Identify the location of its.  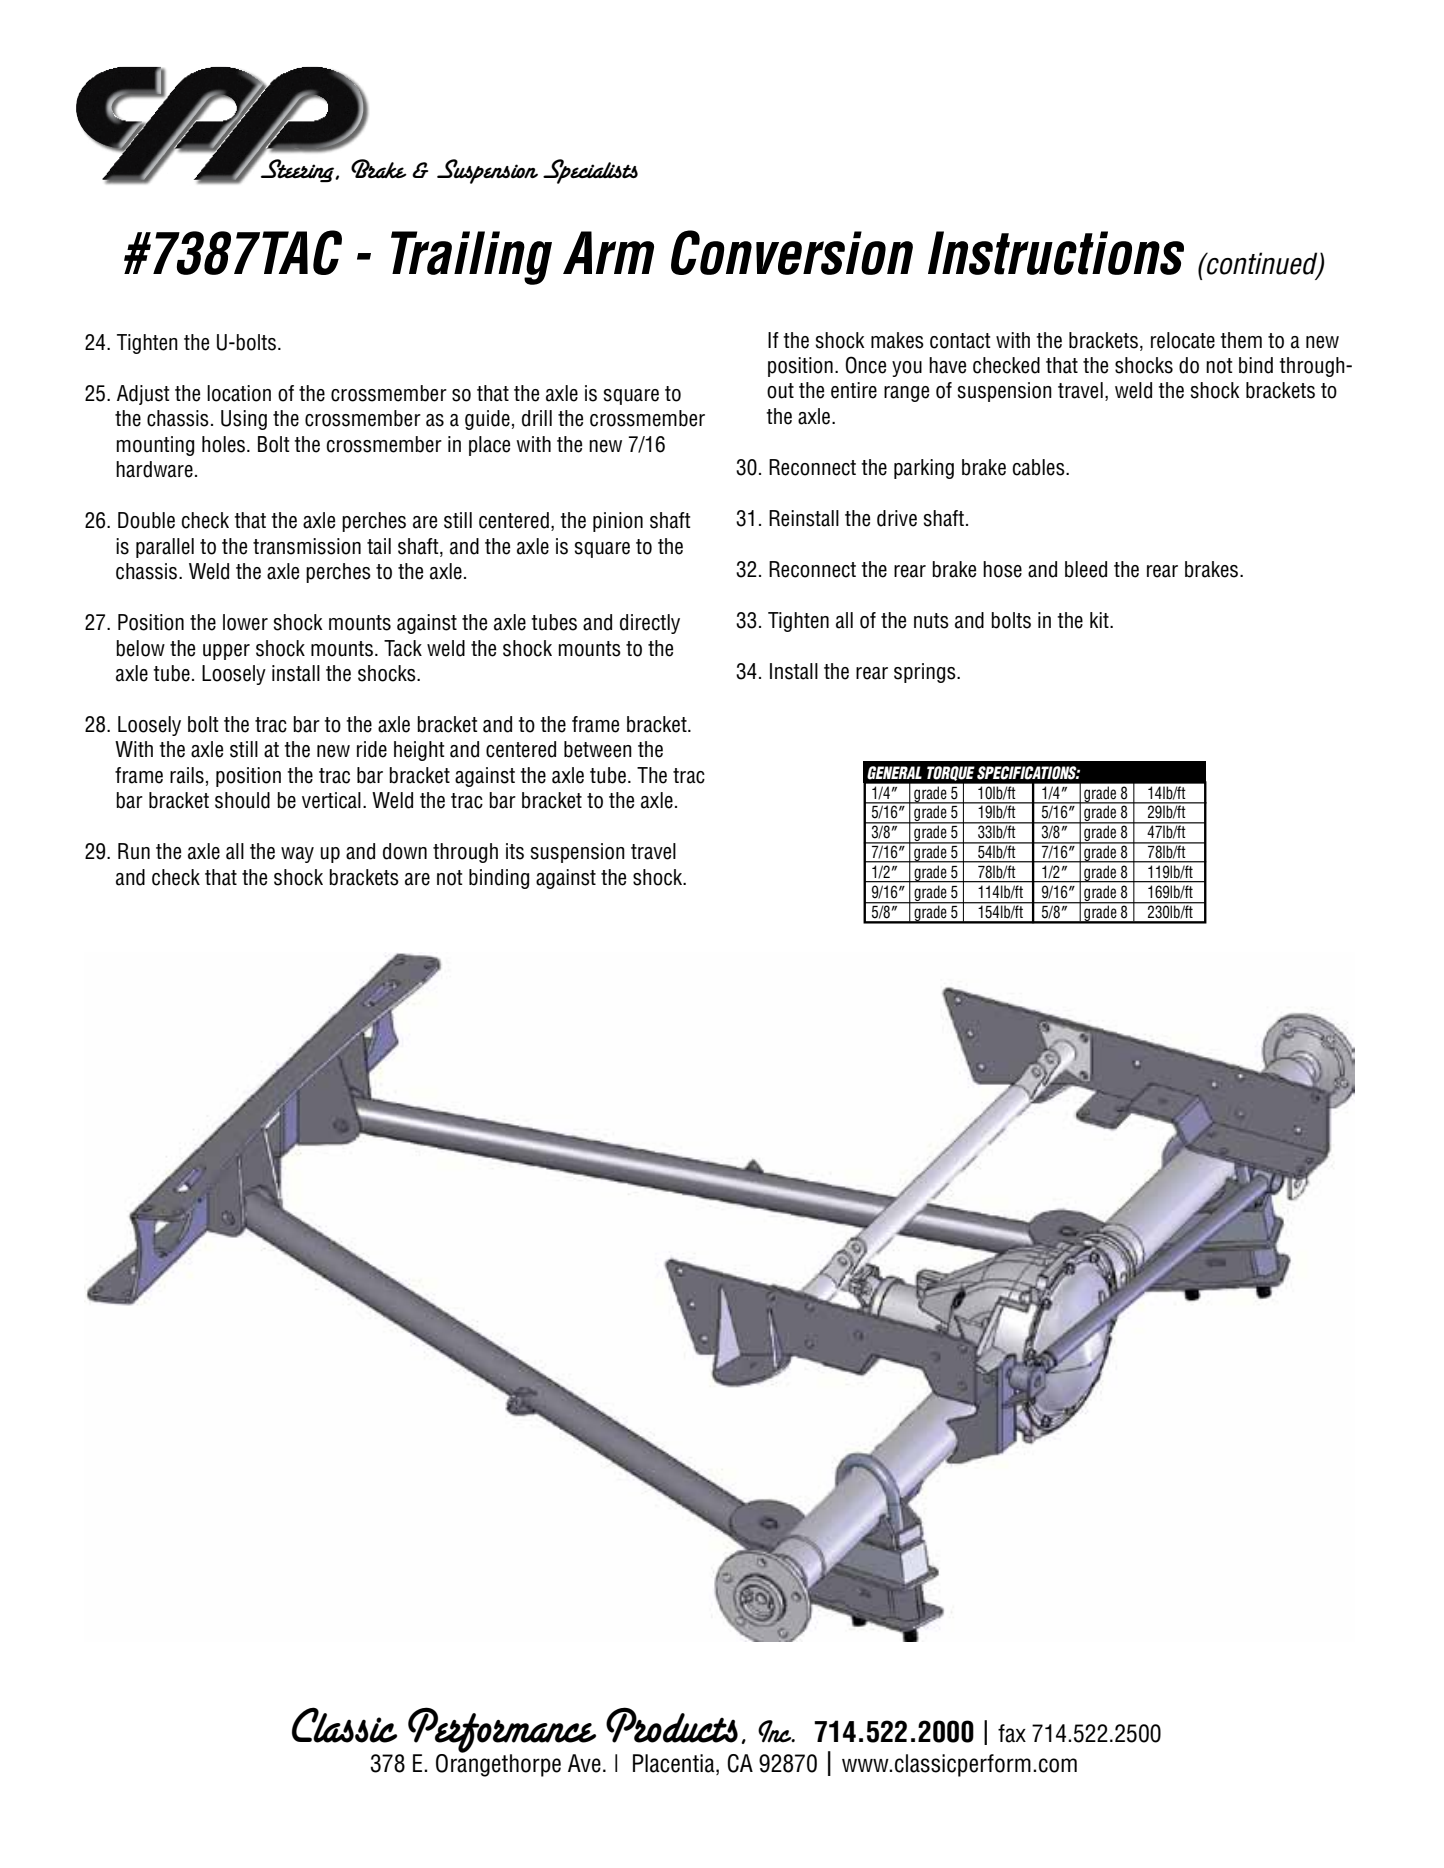
(515, 851).
